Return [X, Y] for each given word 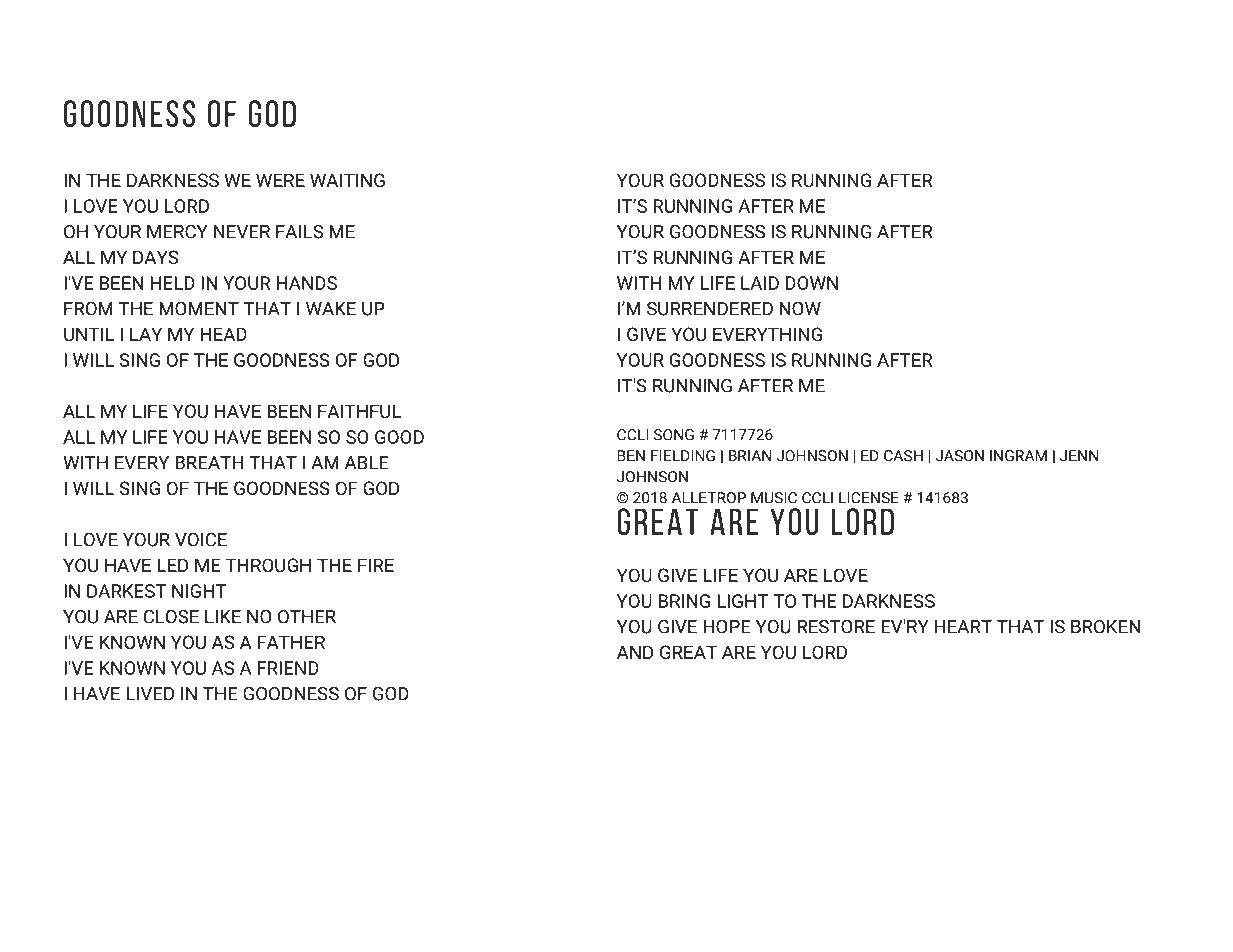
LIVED [150, 694]
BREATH [209, 462]
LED [172, 565]
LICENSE [869, 498]
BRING [684, 601]
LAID [760, 283]
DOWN [811, 283]
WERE [280, 180]
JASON [959, 456]
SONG [674, 435]
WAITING [347, 180]
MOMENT [199, 309]
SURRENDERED [710, 309]
